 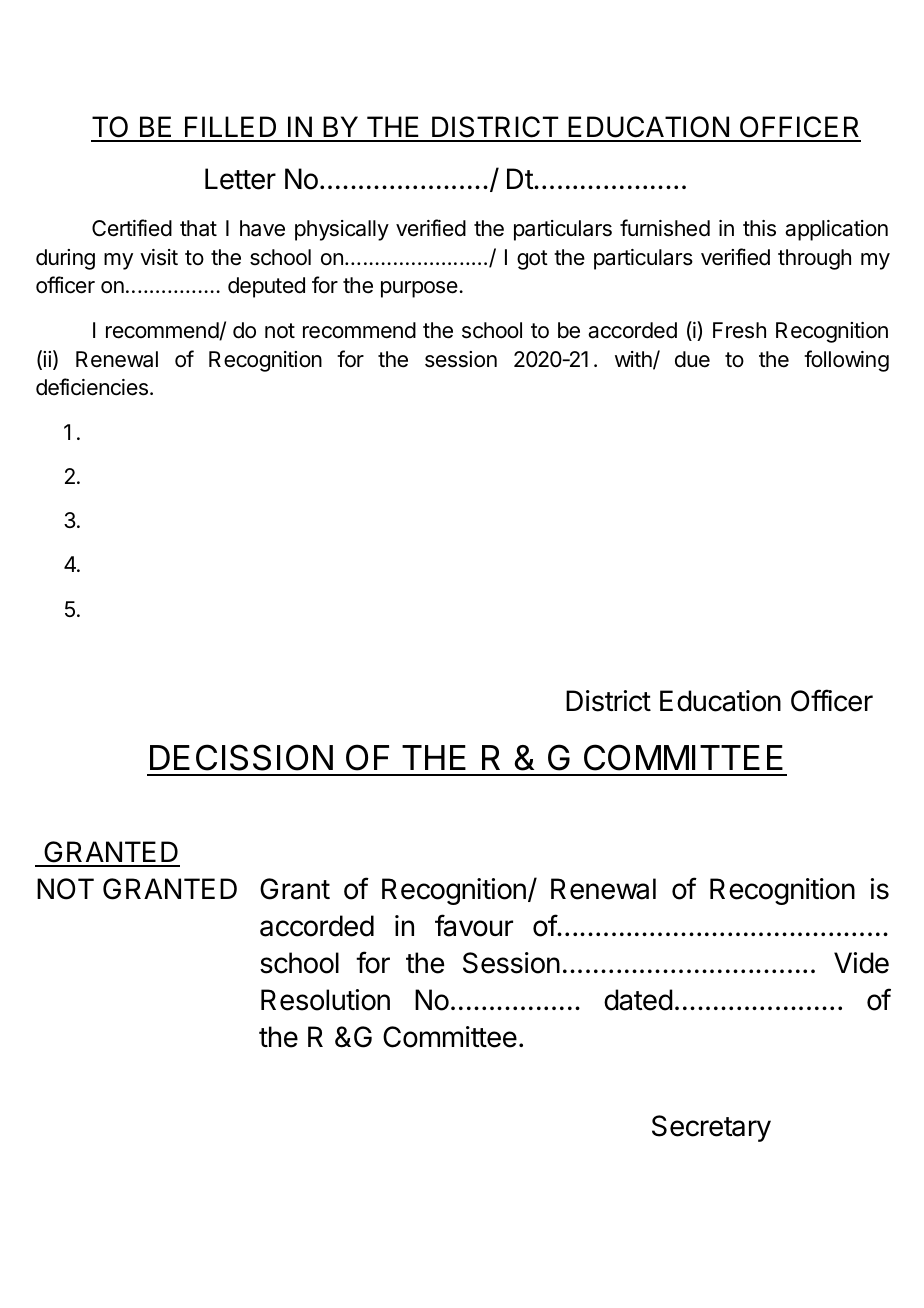 I want to click on dated, so click(x=638, y=1000).
